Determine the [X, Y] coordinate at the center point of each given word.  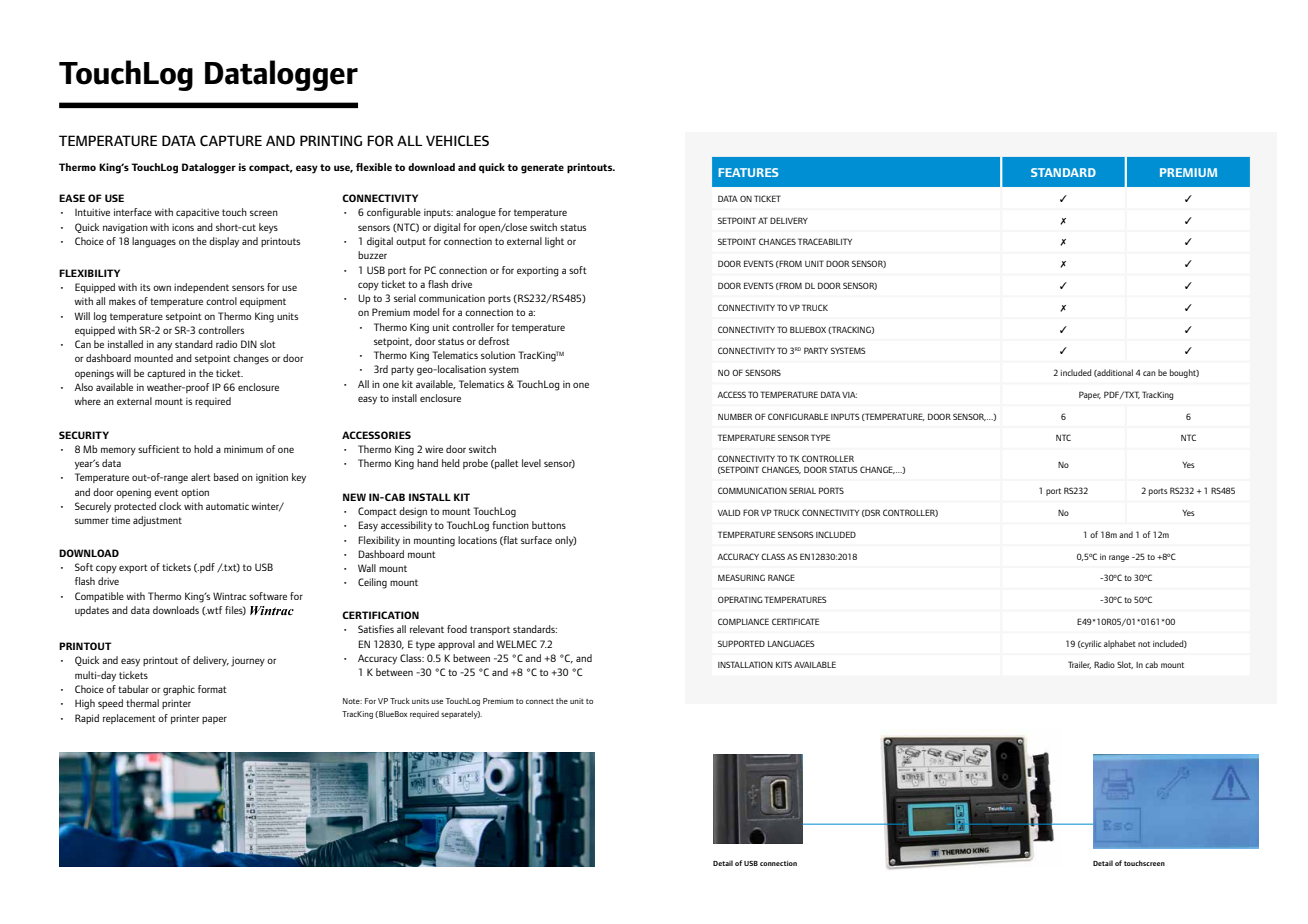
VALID [729, 512]
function [510, 525]
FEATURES [748, 172]
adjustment [157, 521]
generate [542, 169]
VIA [849, 395]
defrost [494, 341]
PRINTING [331, 140]
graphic [179, 690]
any [164, 346]
